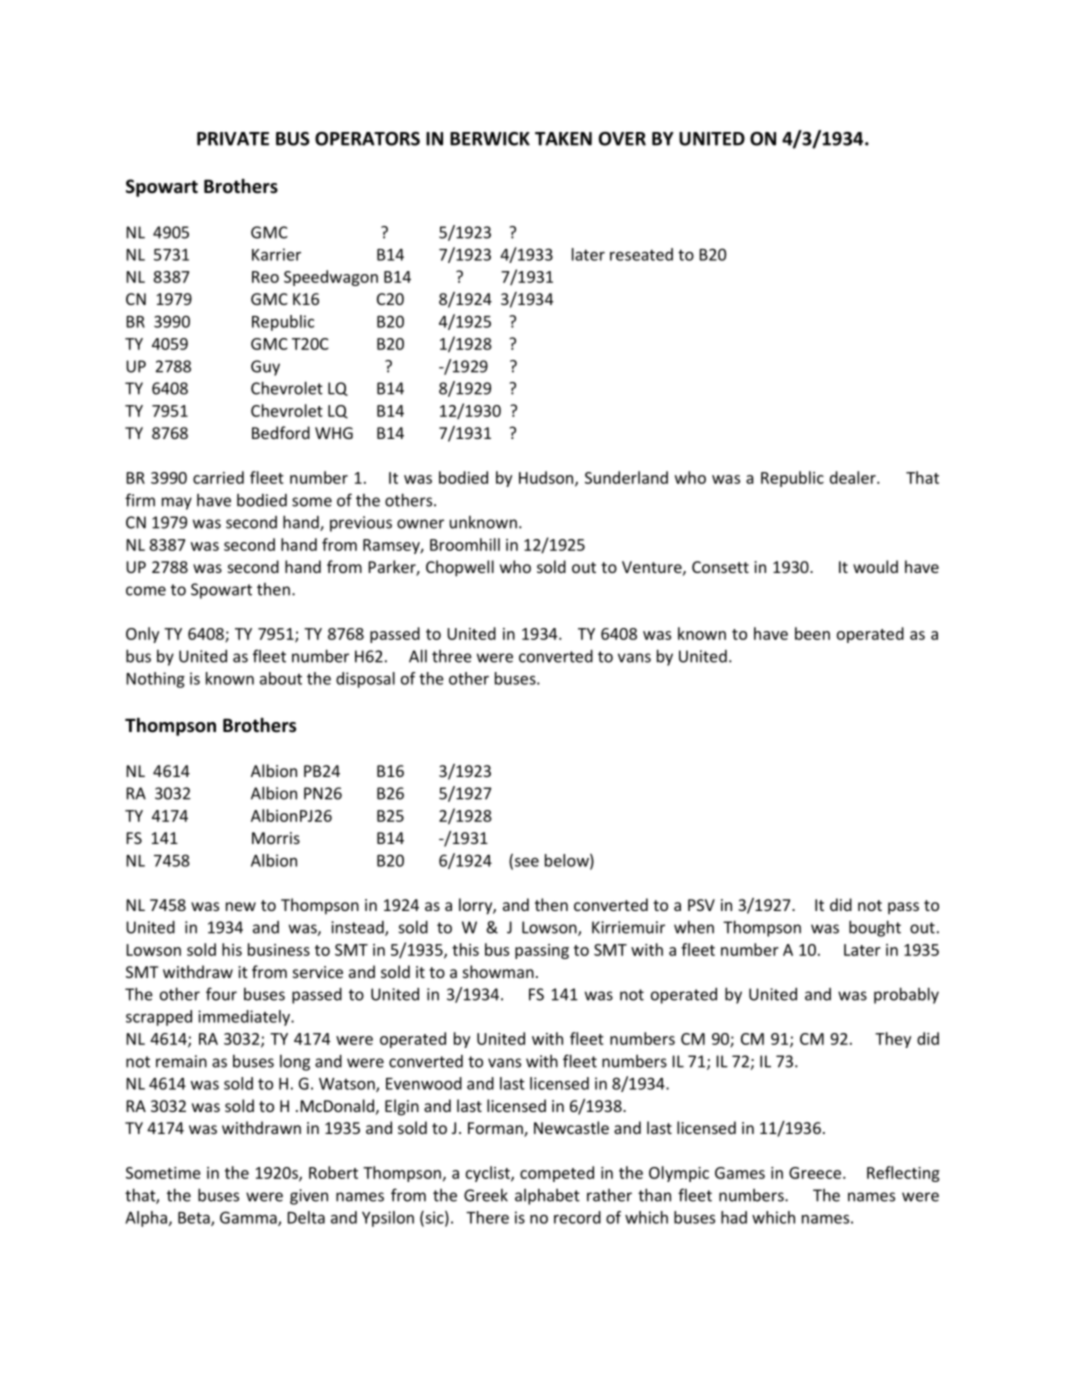  What do you see at coordinates (563, 139) in the screenshot?
I see `TAKEN` at bounding box center [563, 139].
